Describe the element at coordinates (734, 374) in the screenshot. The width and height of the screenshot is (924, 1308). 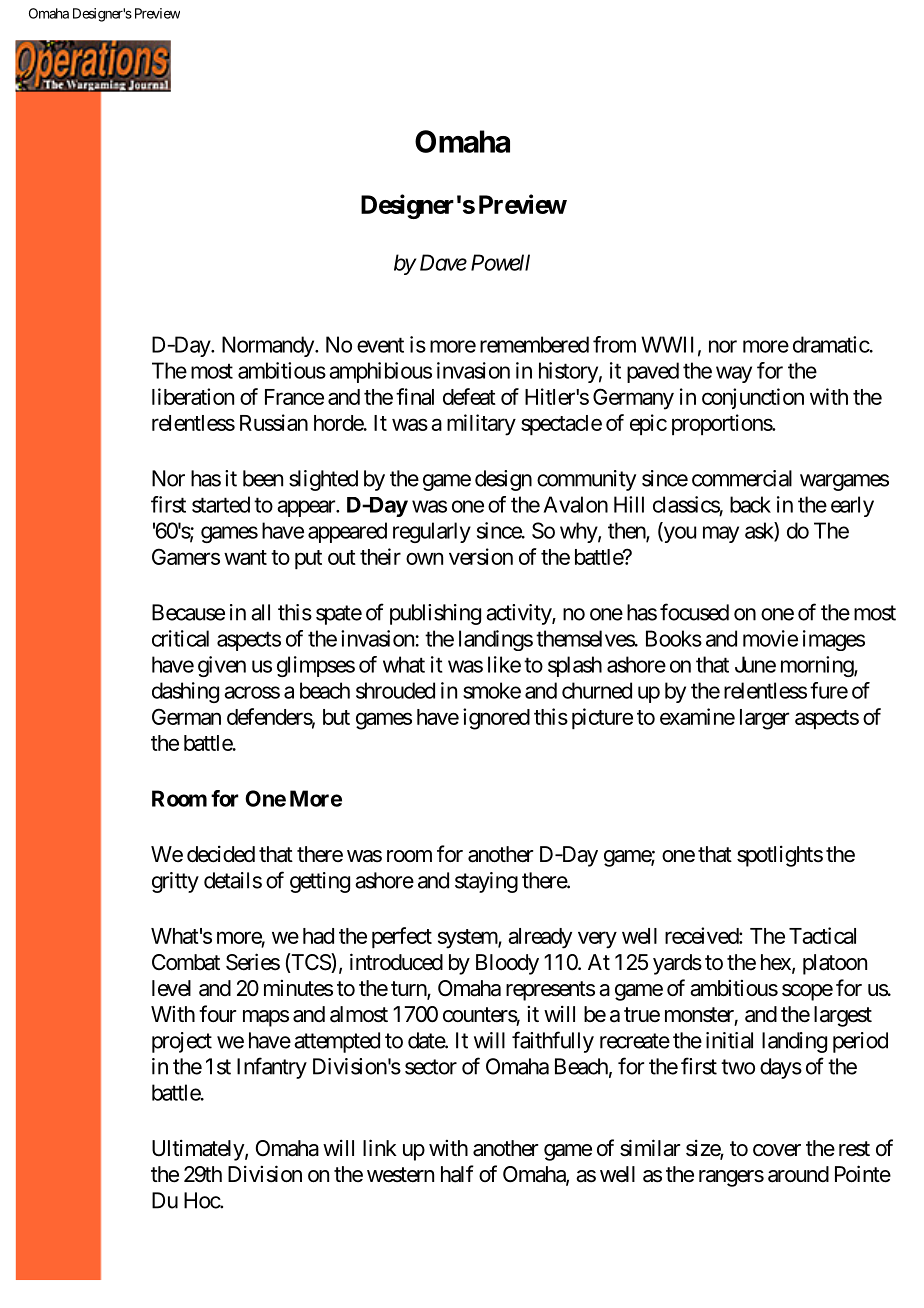
I see `way` at that location.
